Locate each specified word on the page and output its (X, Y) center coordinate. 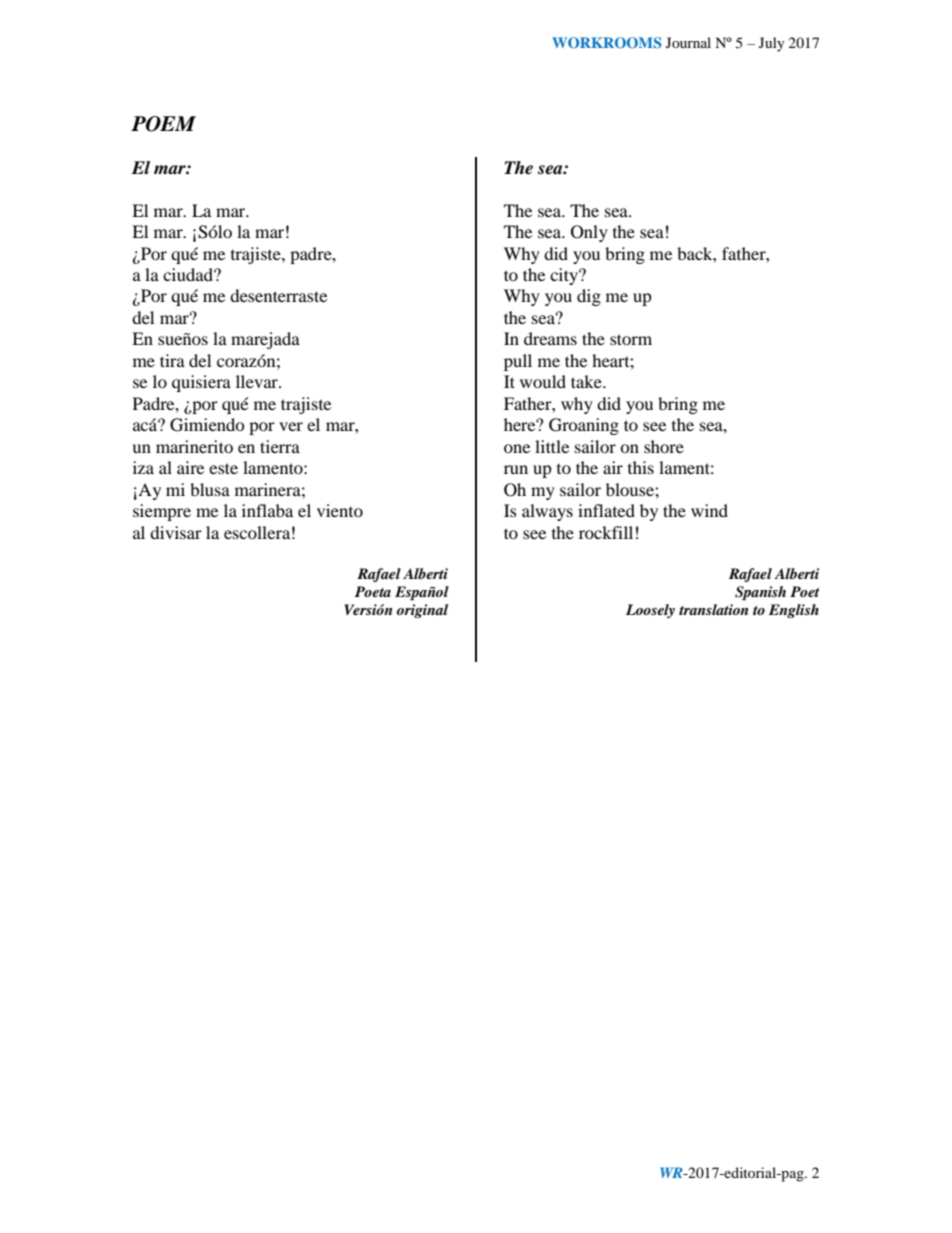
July (772, 44)
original (422, 611)
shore (664, 446)
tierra (280, 446)
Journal (688, 42)
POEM (163, 124)
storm (631, 339)
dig (589, 297)
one (517, 448)
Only (589, 233)
